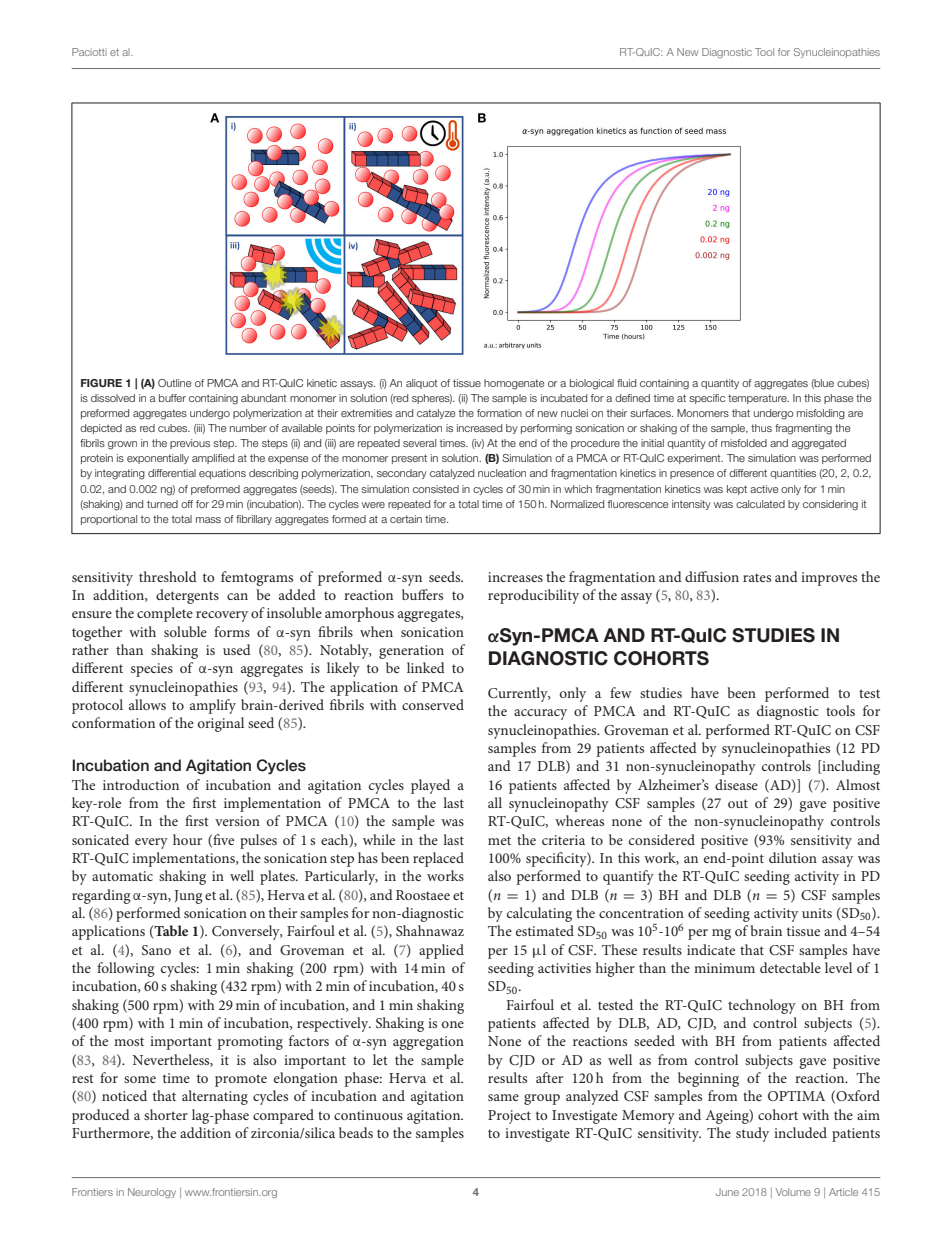 This page has width=952, height=1247. Describe the element at coordinates (188, 897) in the page. I see `Jung` at that location.
